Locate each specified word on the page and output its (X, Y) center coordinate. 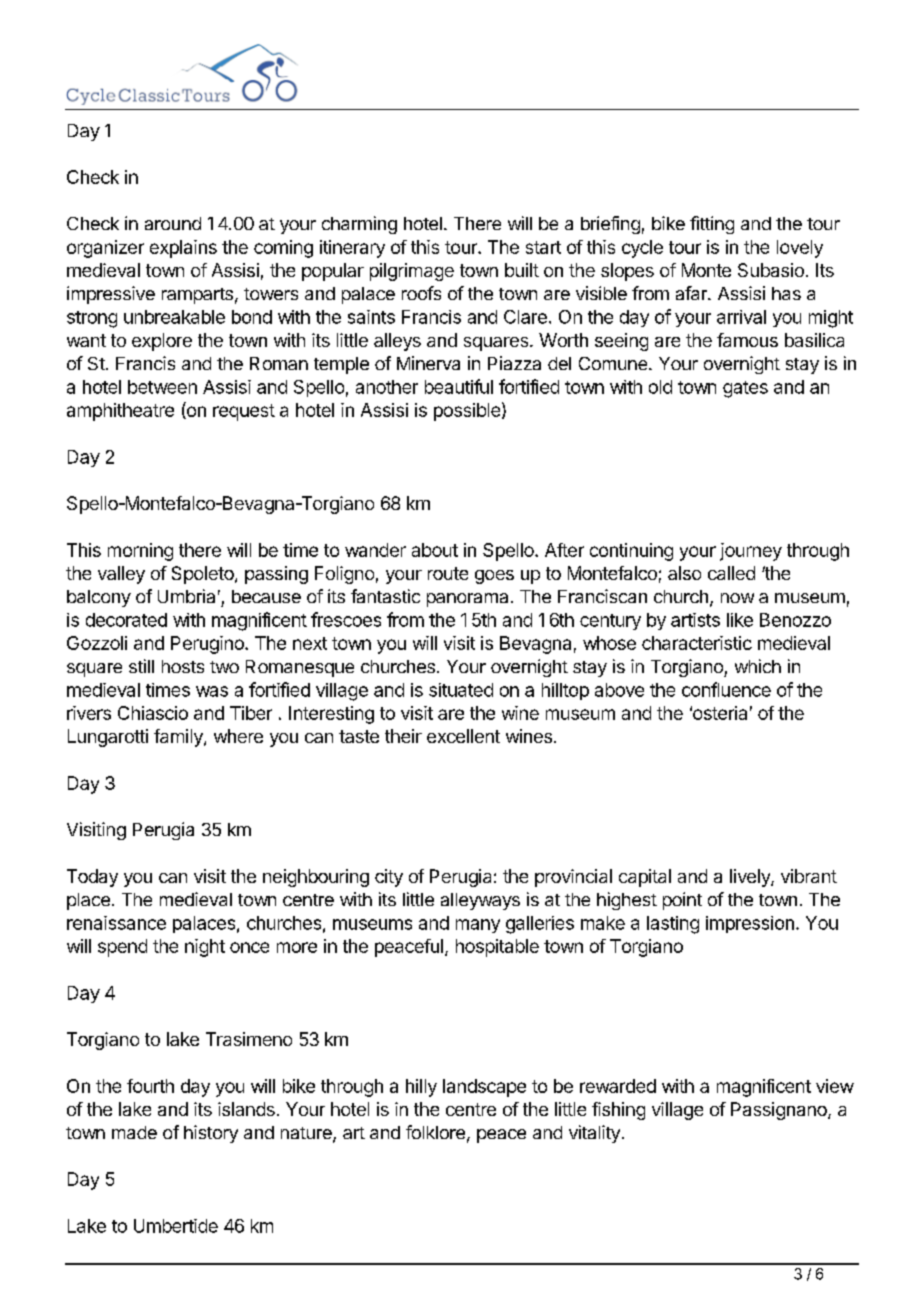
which (758, 666)
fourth (150, 1086)
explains (183, 249)
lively (751, 878)
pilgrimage (412, 272)
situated (461, 690)
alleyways (480, 901)
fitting (712, 225)
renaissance (116, 923)
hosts (183, 666)
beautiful (459, 386)
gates (745, 389)
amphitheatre (120, 412)
